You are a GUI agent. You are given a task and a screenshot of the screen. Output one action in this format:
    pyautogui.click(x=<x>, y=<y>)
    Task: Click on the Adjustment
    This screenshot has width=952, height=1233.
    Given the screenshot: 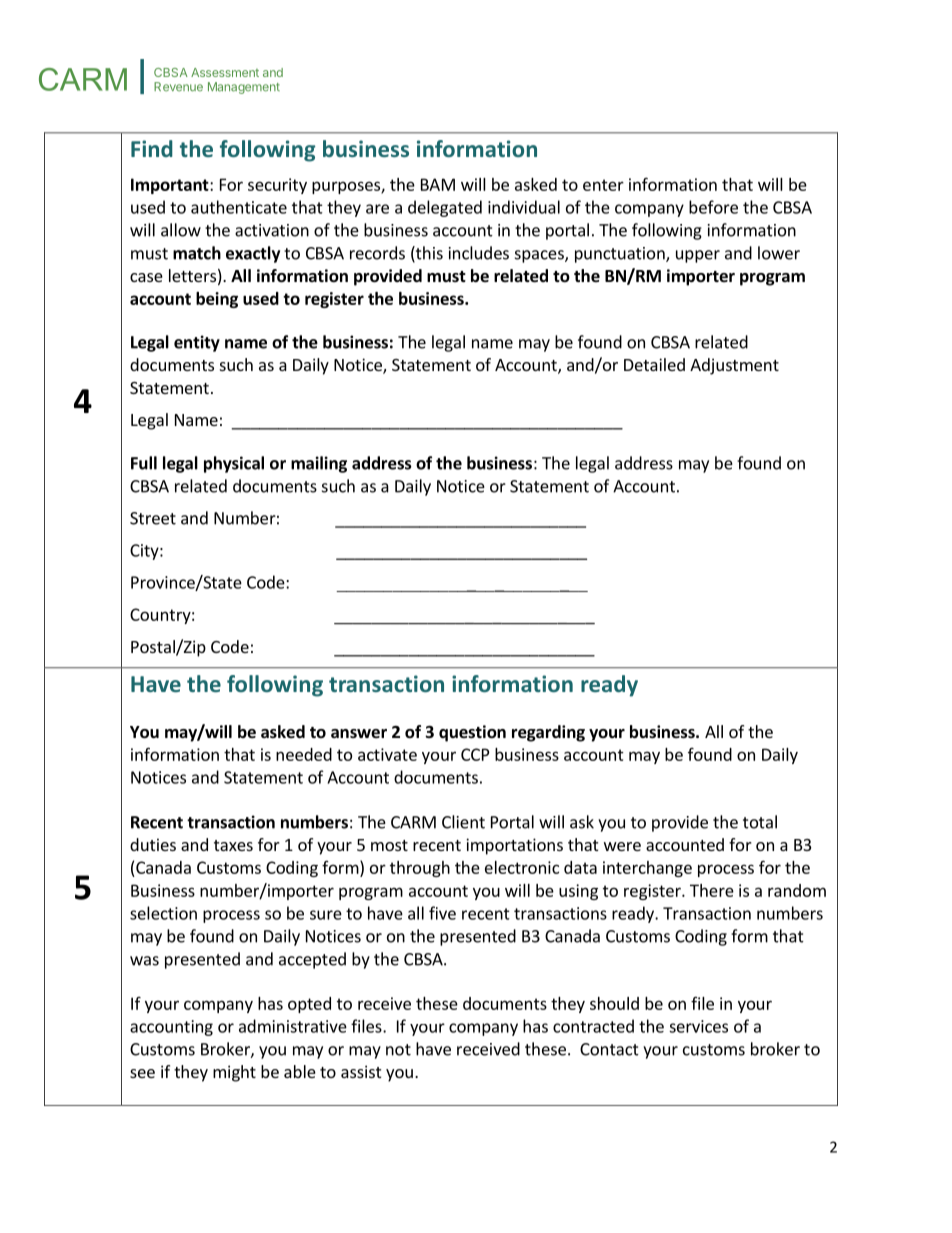 What is the action you would take?
    pyautogui.click(x=734, y=366)
